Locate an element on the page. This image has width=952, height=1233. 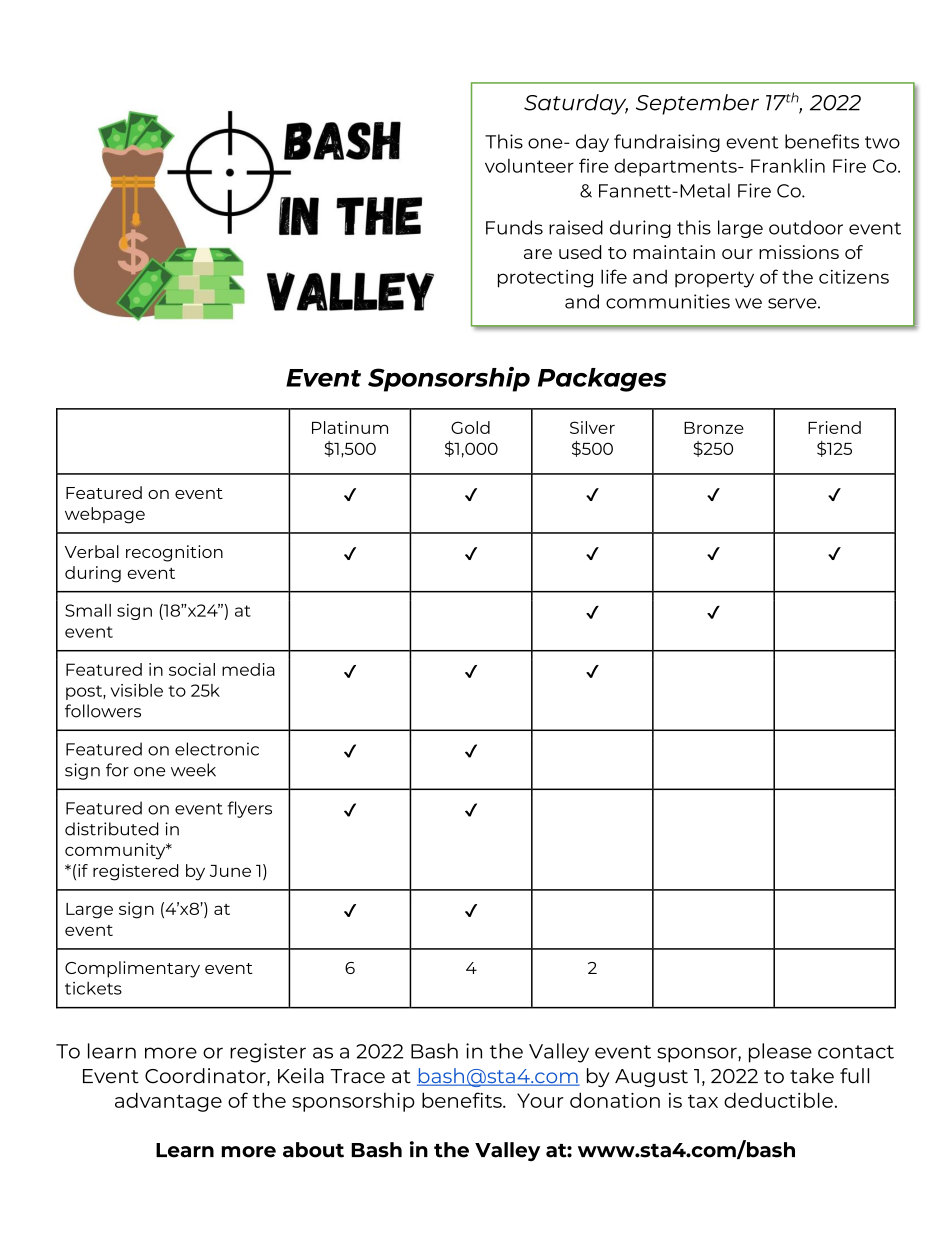
two is located at coordinates (882, 142).
